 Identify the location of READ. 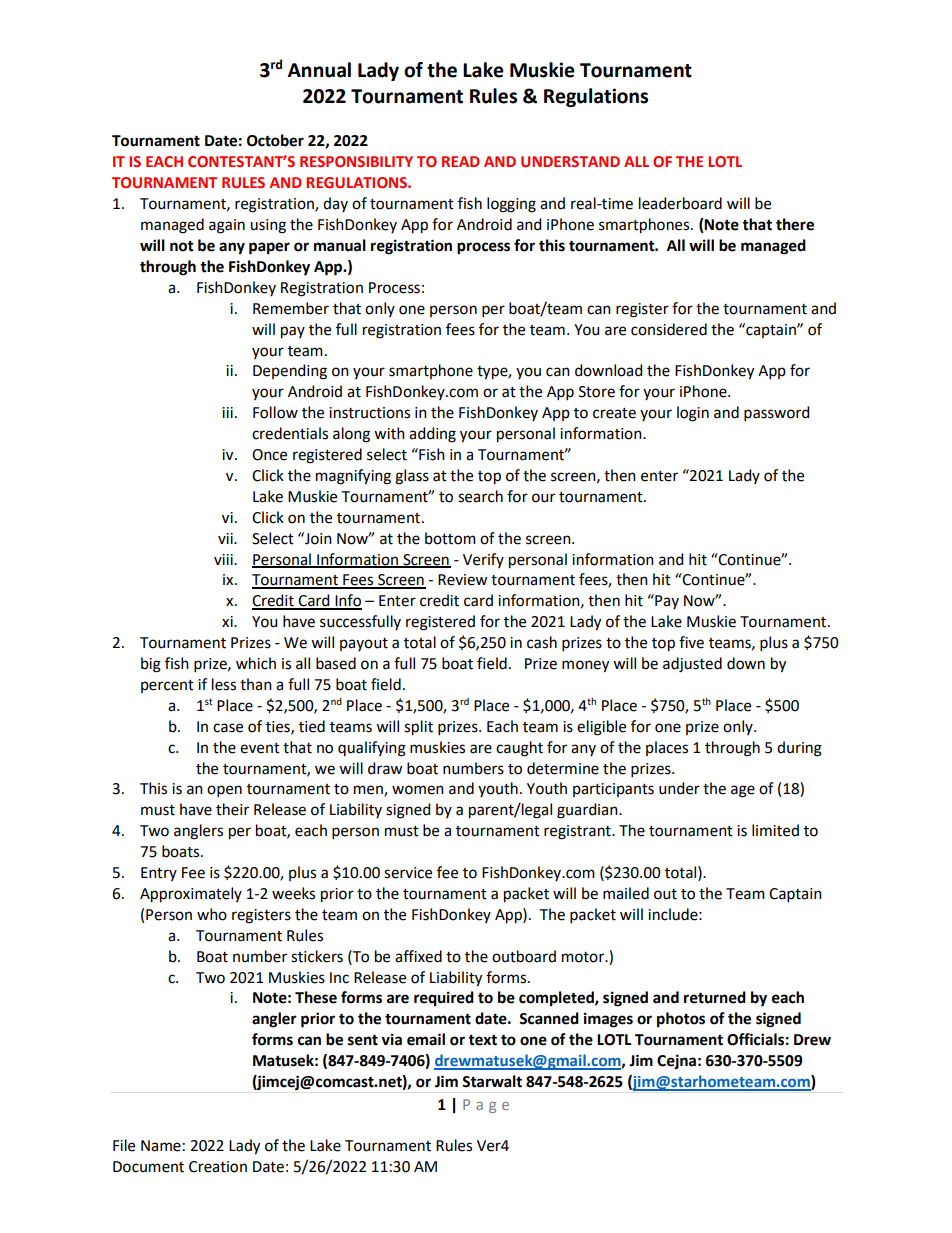
(461, 161).
